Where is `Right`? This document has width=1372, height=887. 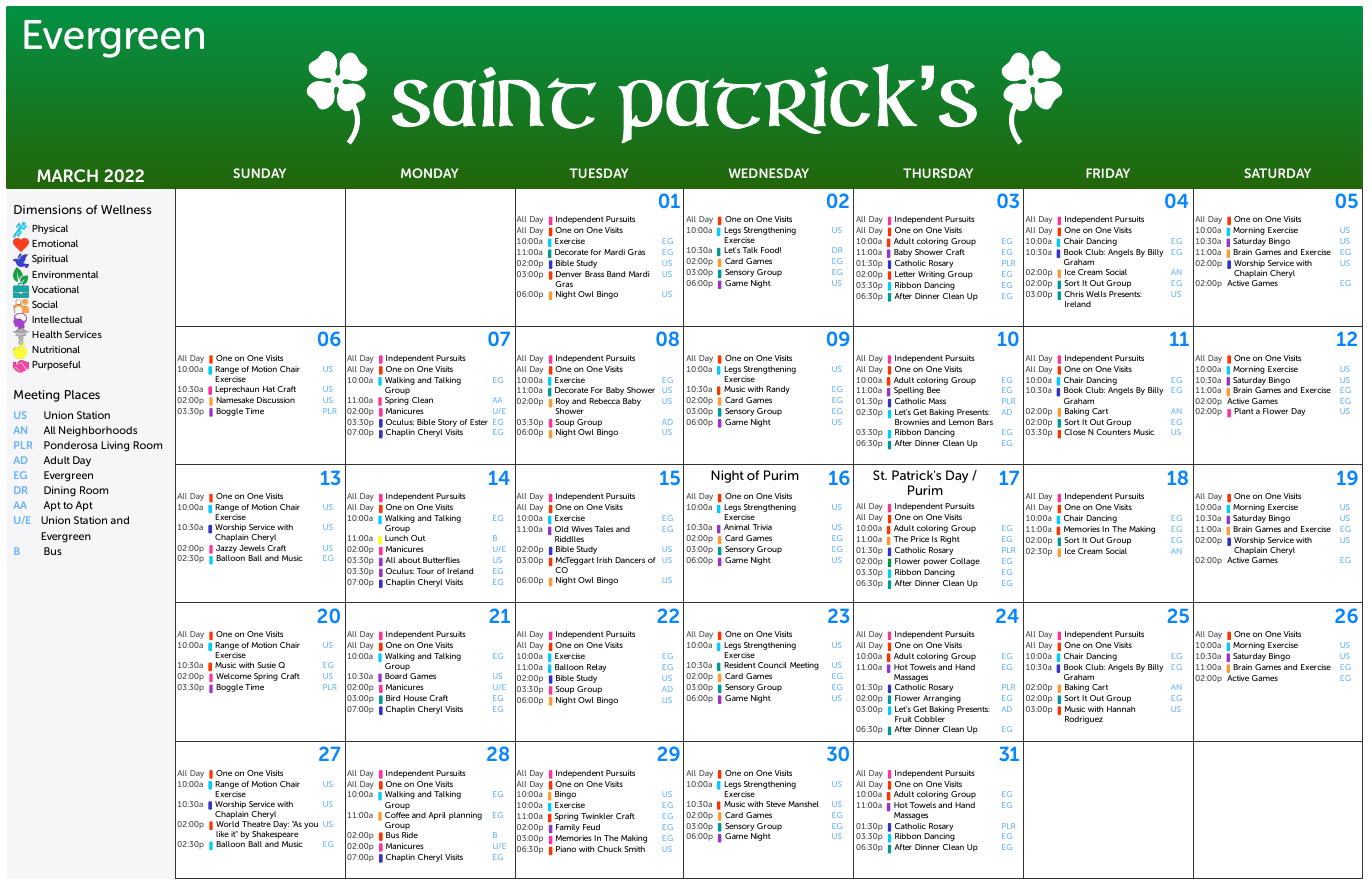
Right is located at coordinates (950, 540).
